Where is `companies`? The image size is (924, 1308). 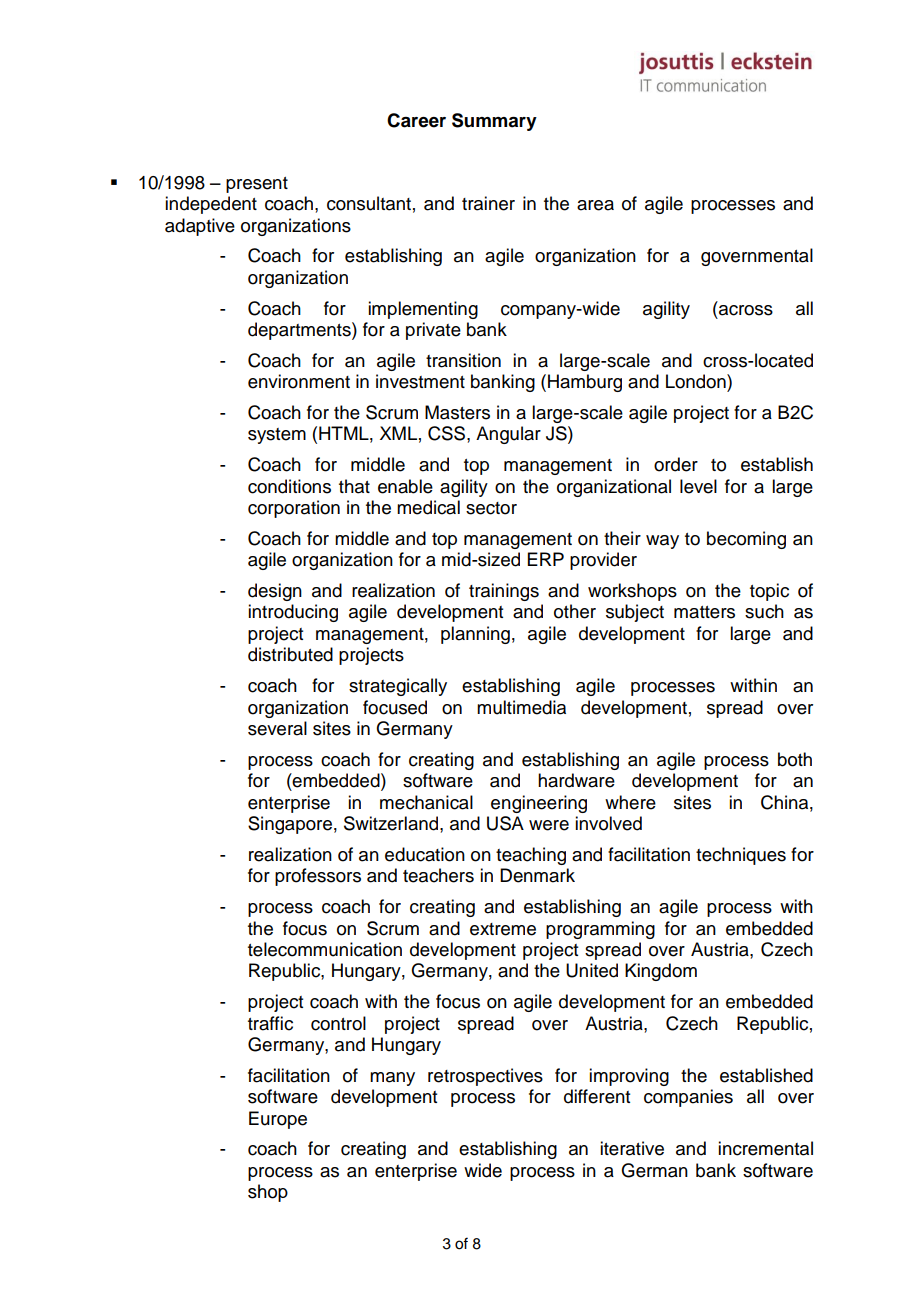
companies is located at coordinates (688, 1098).
